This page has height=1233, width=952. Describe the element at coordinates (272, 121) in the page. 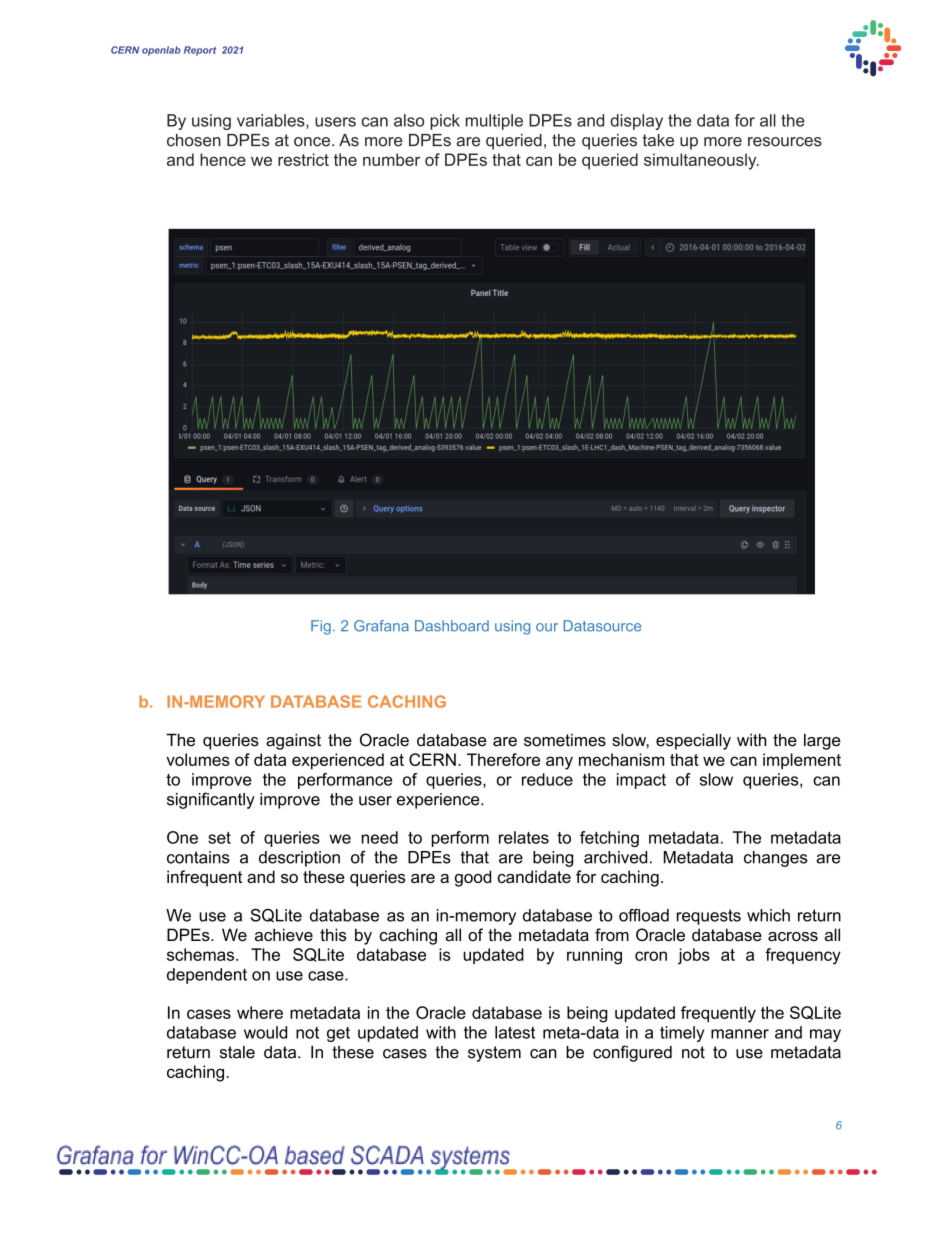

I see `variables` at that location.
